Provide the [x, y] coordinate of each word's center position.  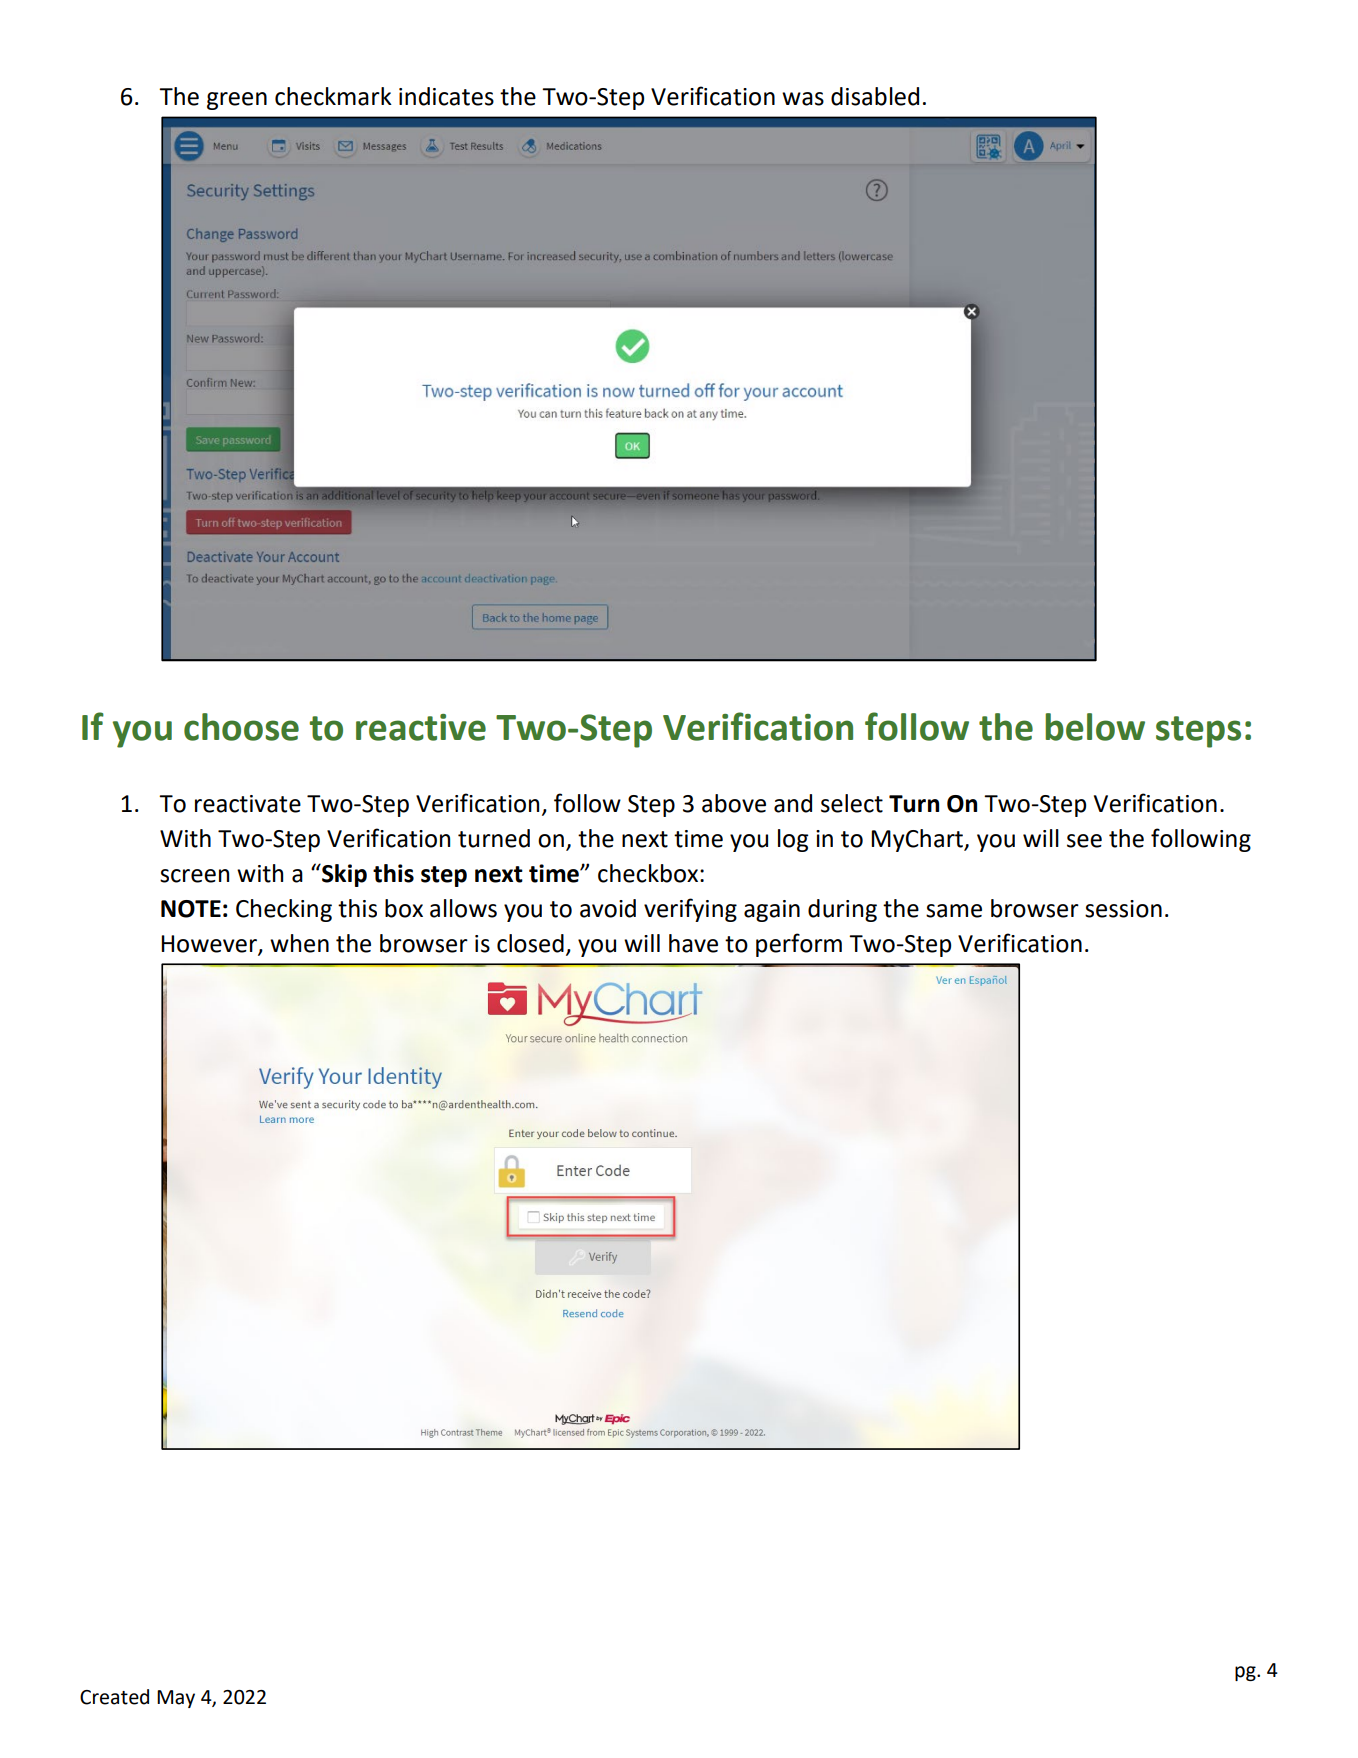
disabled [875, 96]
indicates [446, 96]
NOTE [191, 909]
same [954, 911]
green [237, 101]
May [176, 1699]
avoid [608, 908]
